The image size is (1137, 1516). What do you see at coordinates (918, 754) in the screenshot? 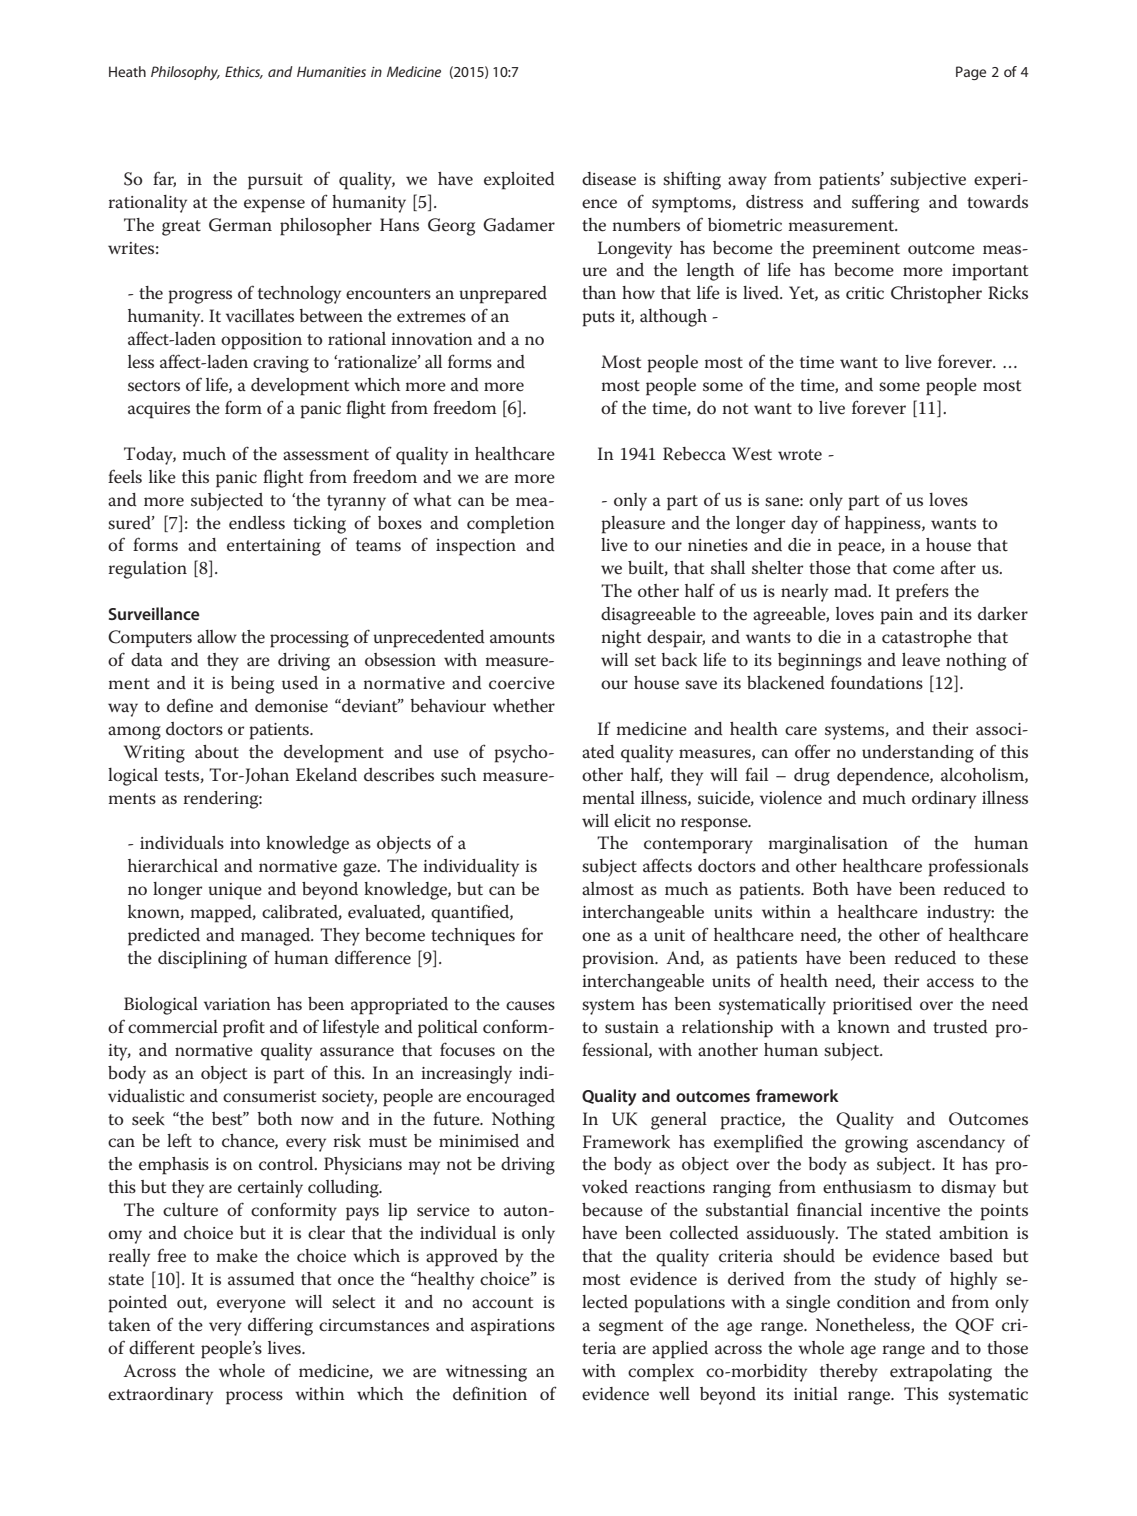
I see `understanding` at bounding box center [918, 754].
